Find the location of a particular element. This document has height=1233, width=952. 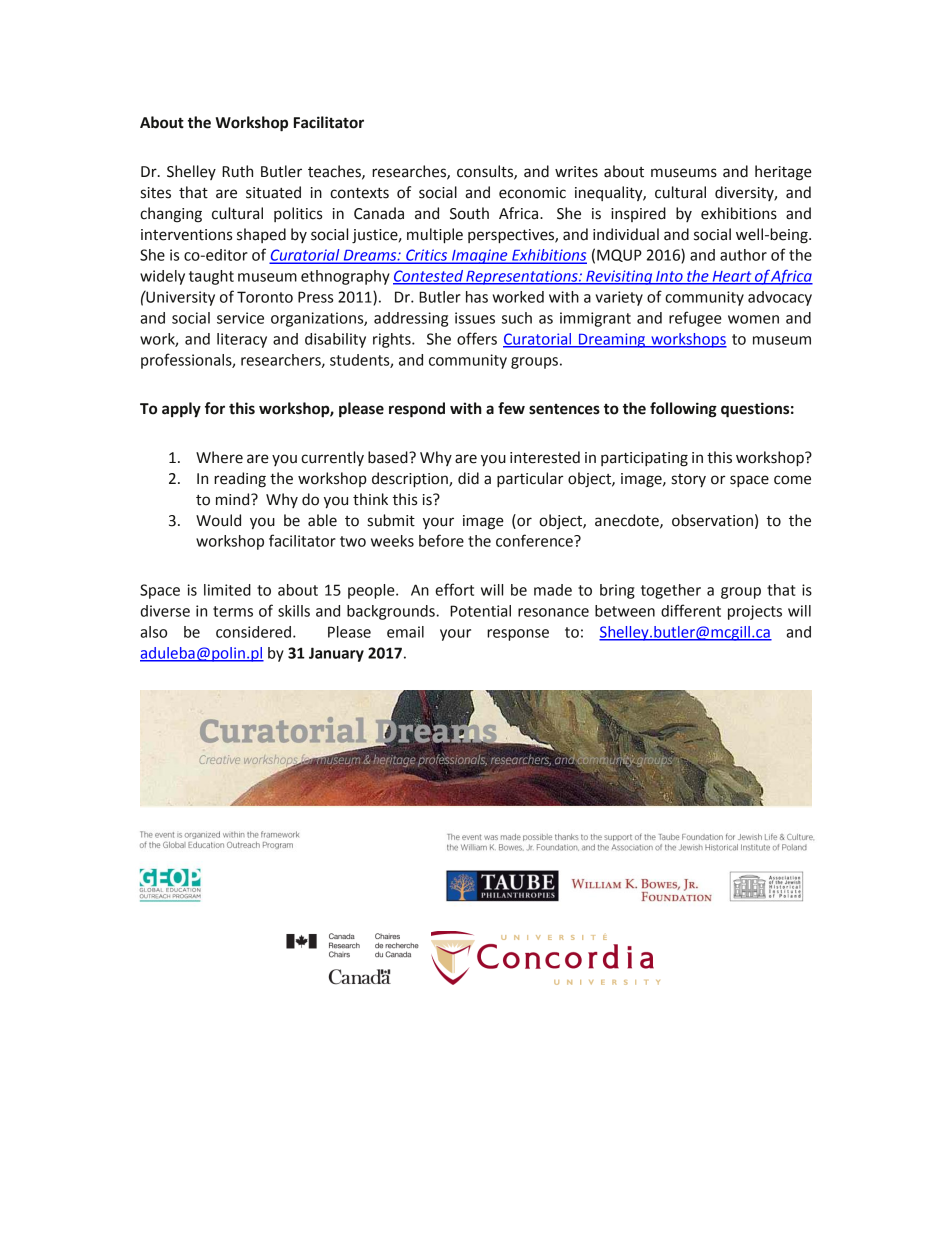

Ruth is located at coordinates (237, 171).
